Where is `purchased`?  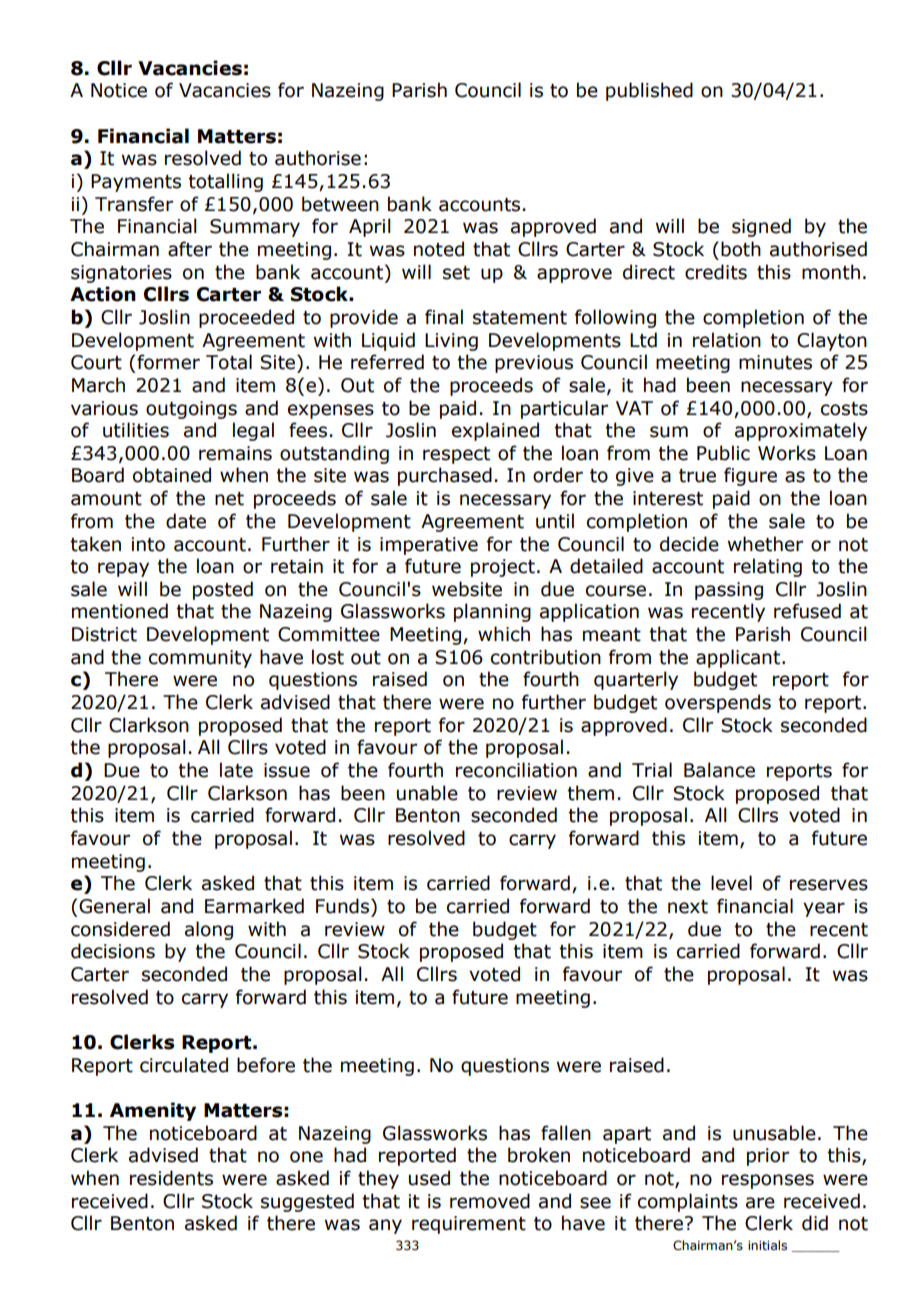
purchased is located at coordinates (445, 476).
